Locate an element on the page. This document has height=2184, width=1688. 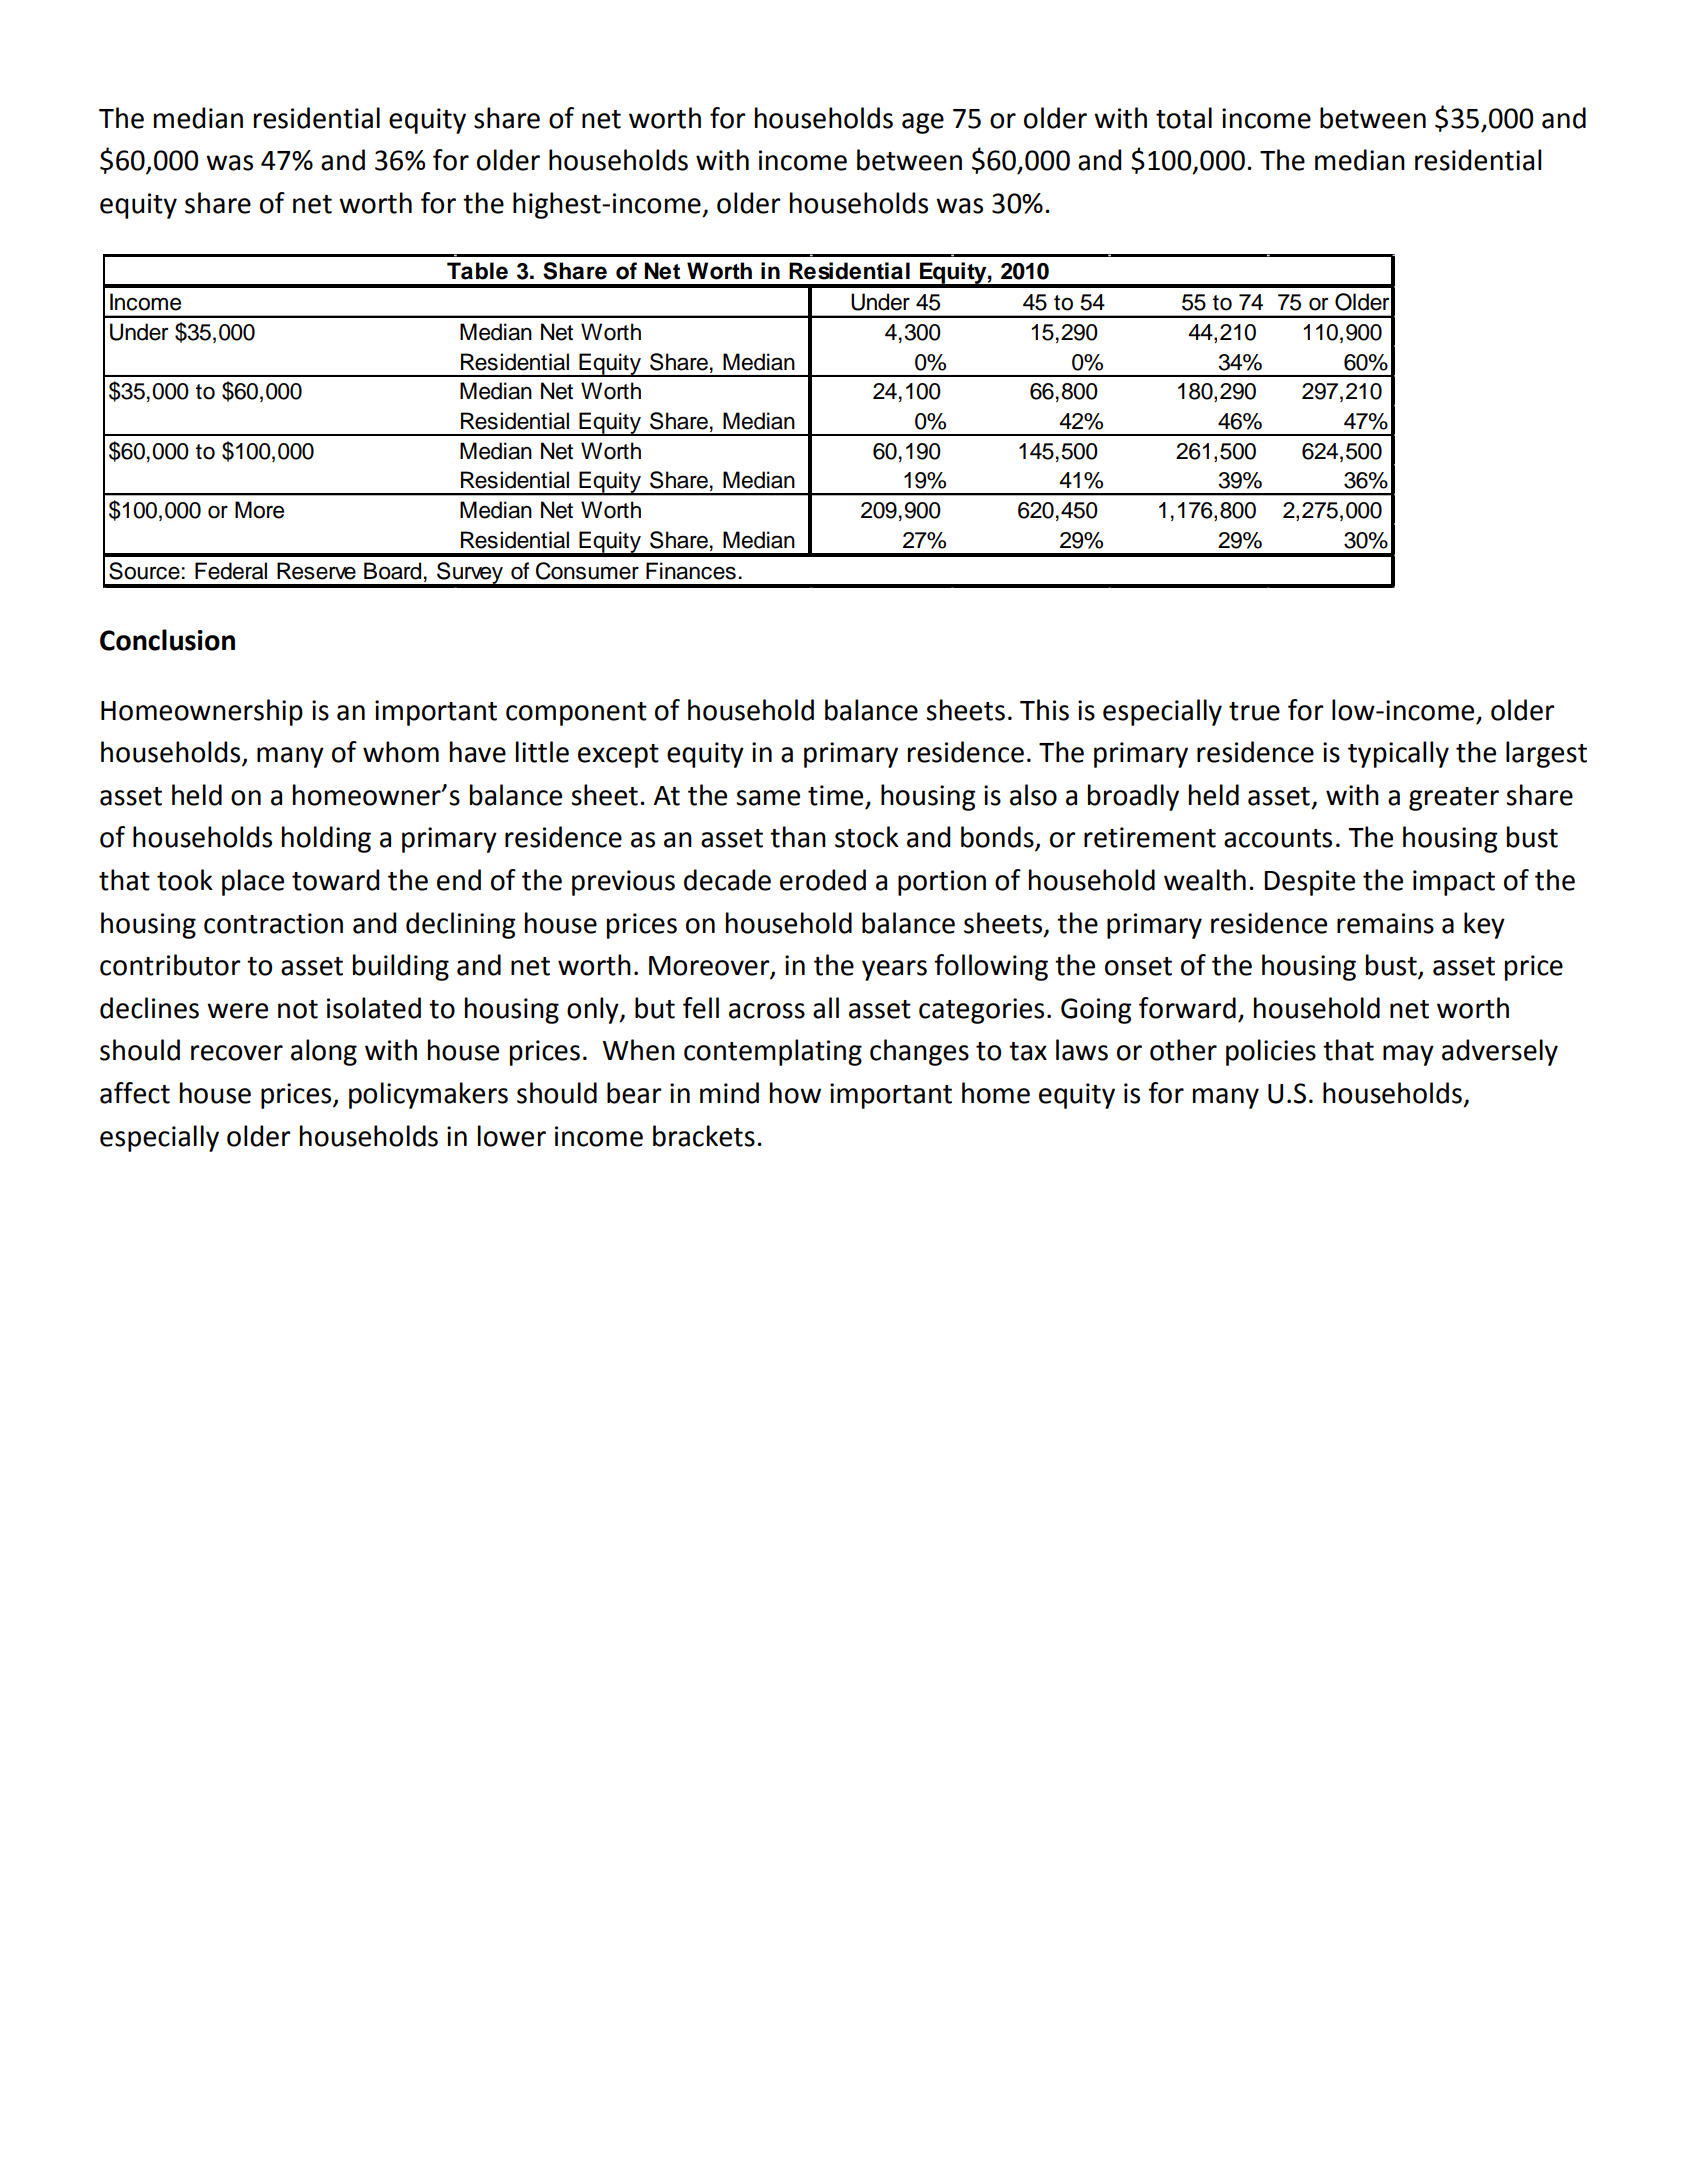
how is located at coordinates (795, 1093).
